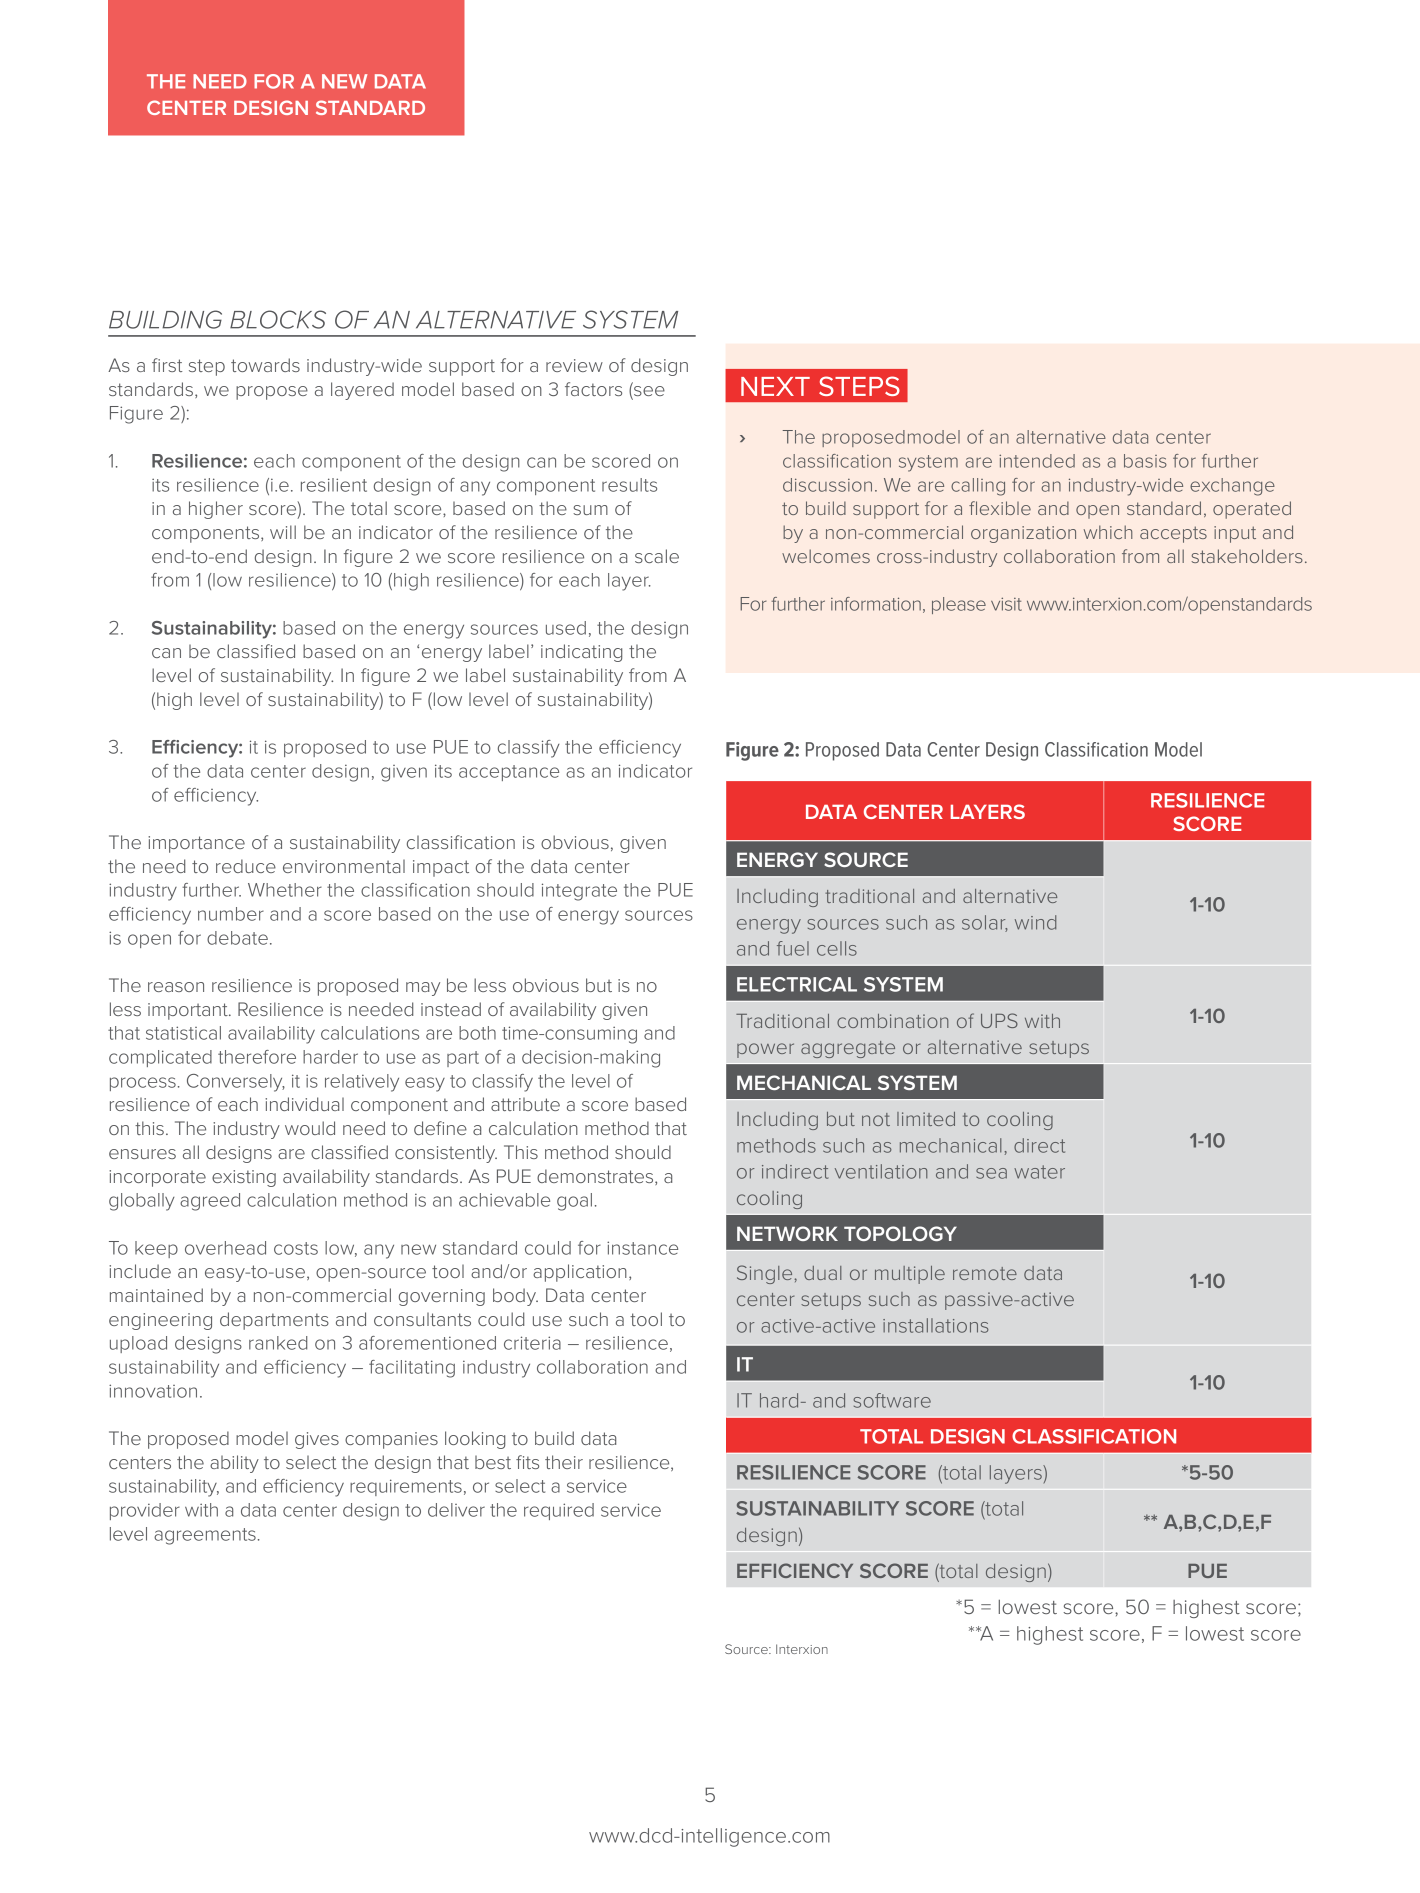 The height and width of the document is (1893, 1420). I want to click on fuel, so click(793, 948).
